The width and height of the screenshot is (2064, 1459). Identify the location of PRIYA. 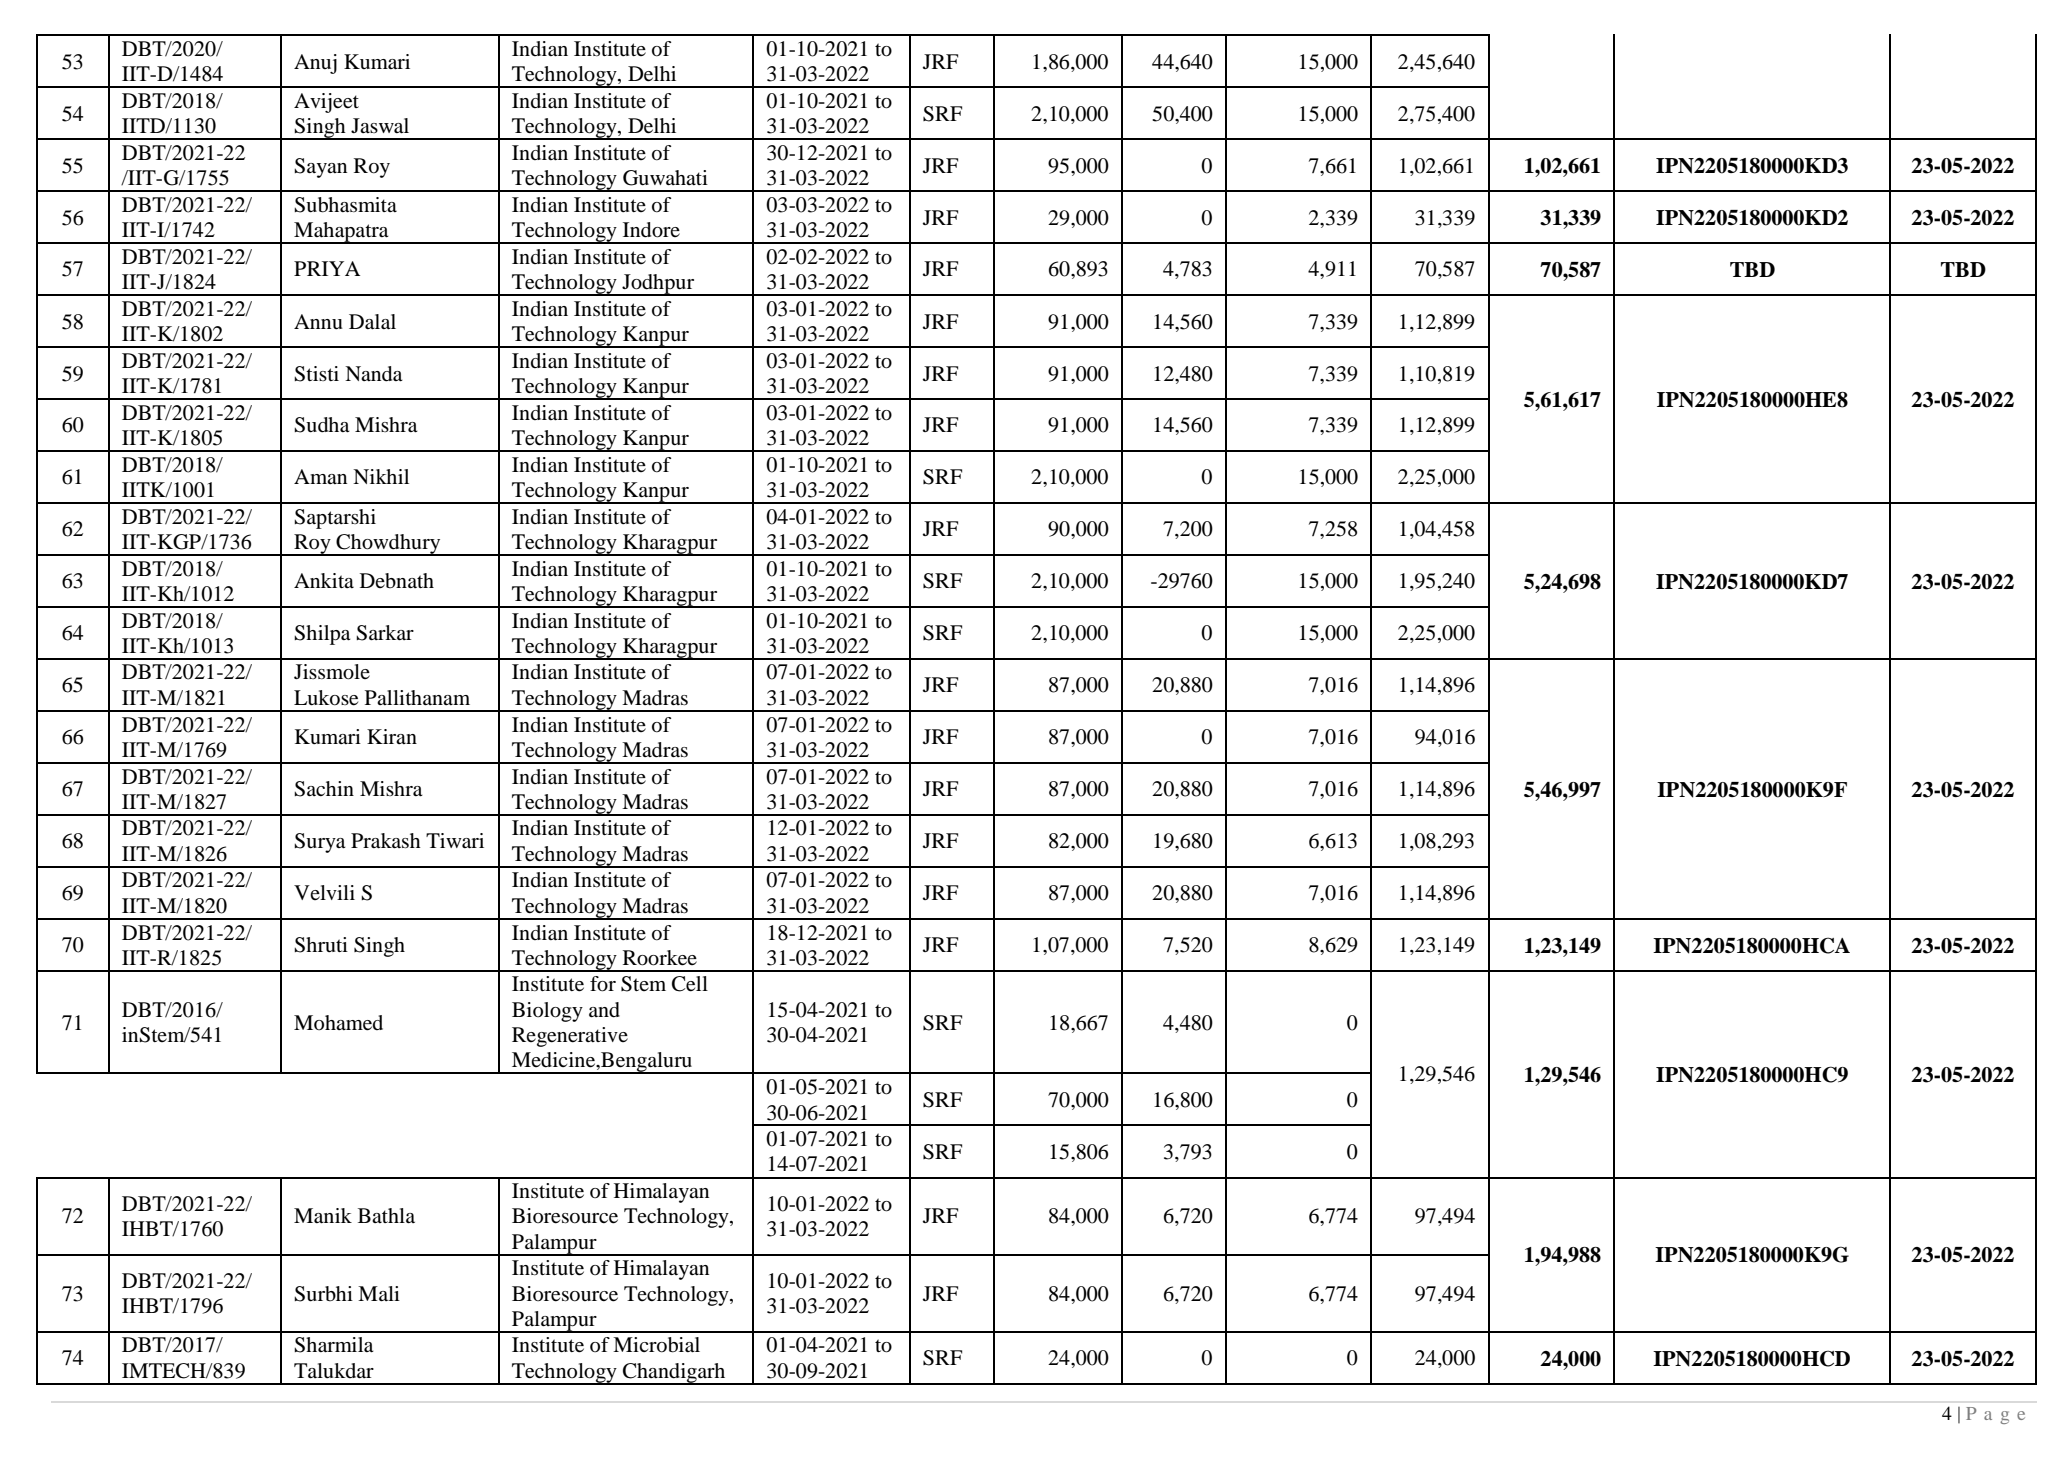
(327, 268).
